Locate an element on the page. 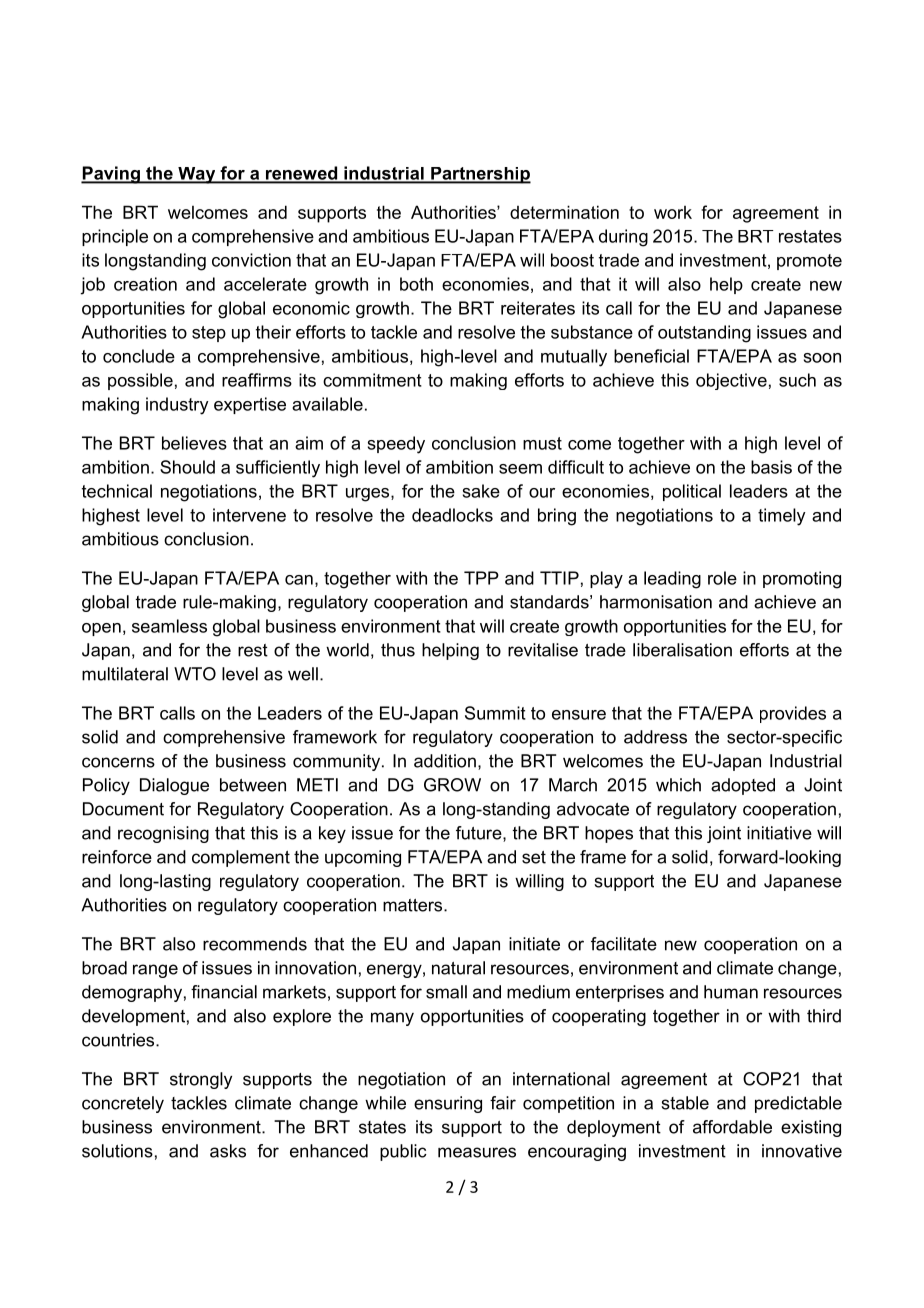 The height and width of the page is (1308, 924). recognising is located at coordinates (163, 834).
